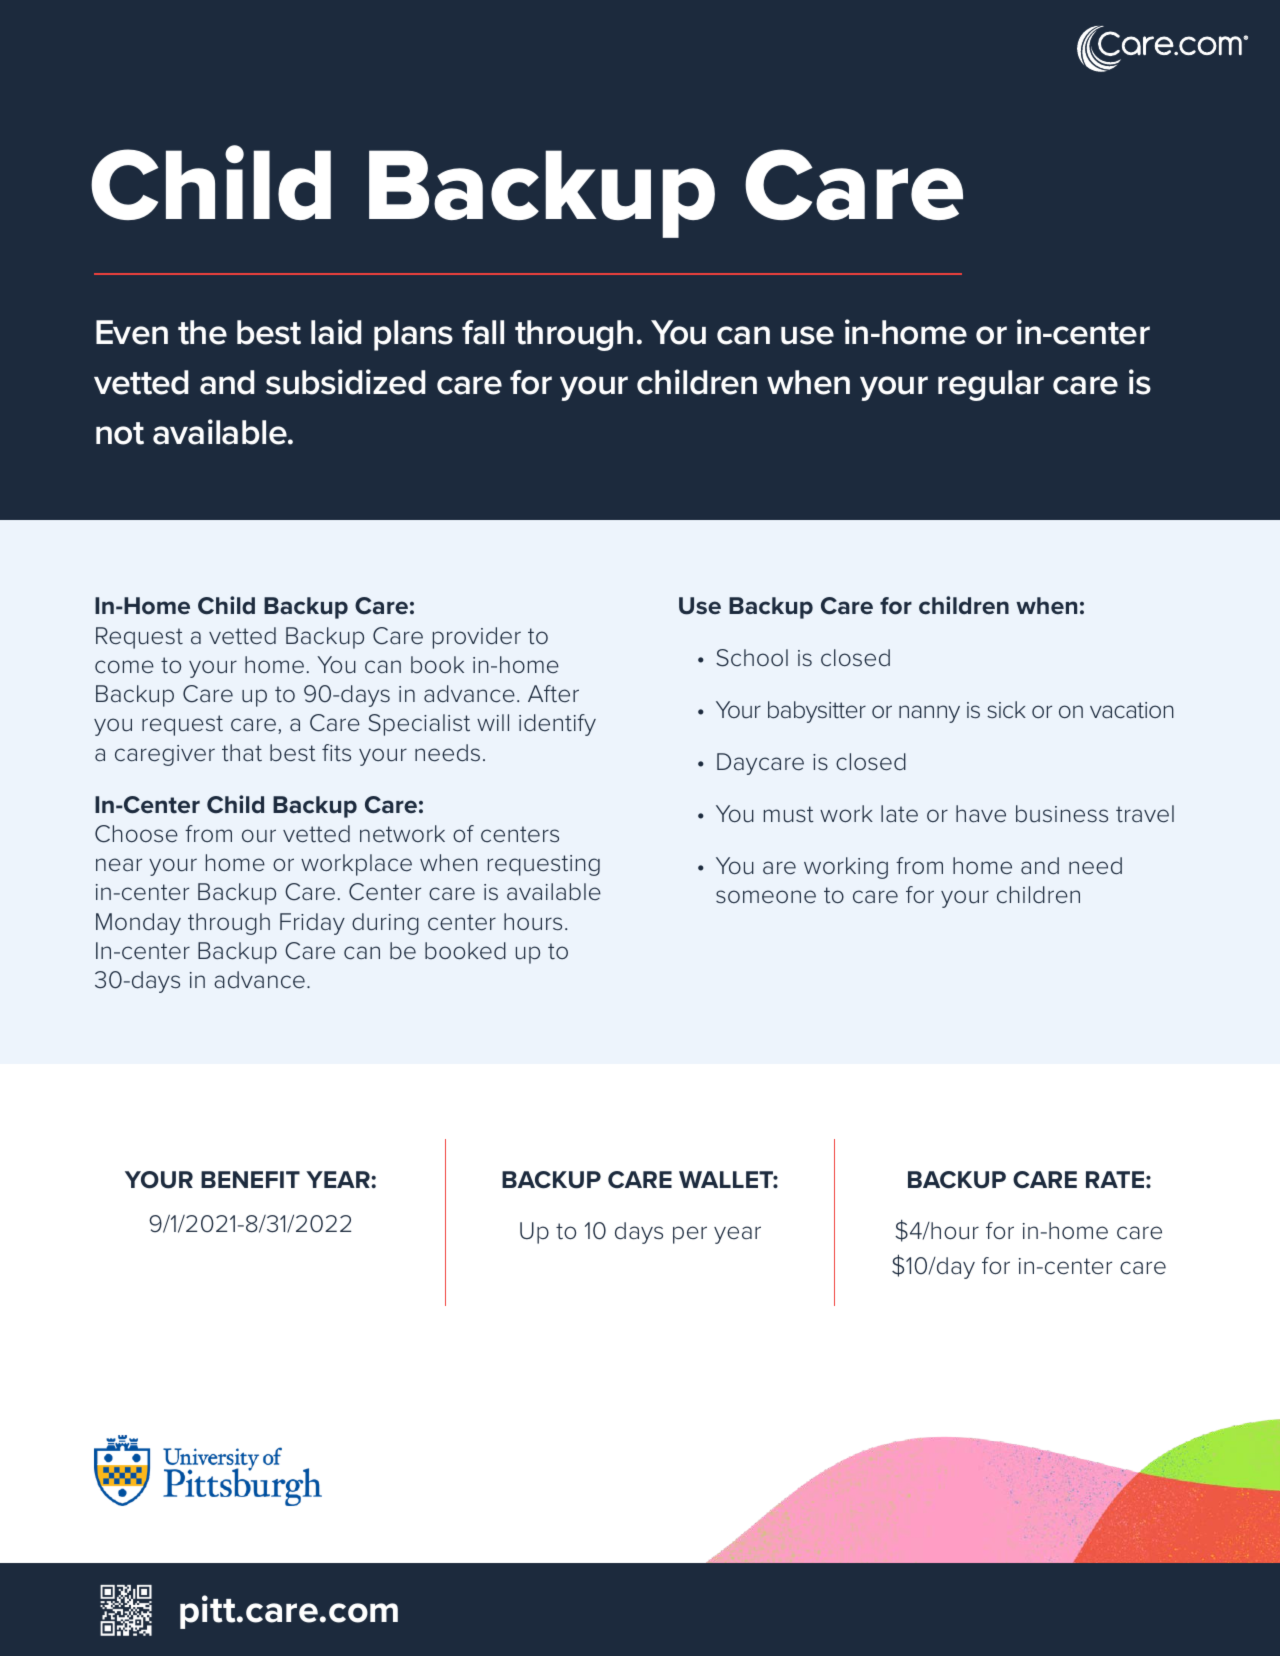  Describe the element at coordinates (483, 332) in the image. I see `fall` at that location.
